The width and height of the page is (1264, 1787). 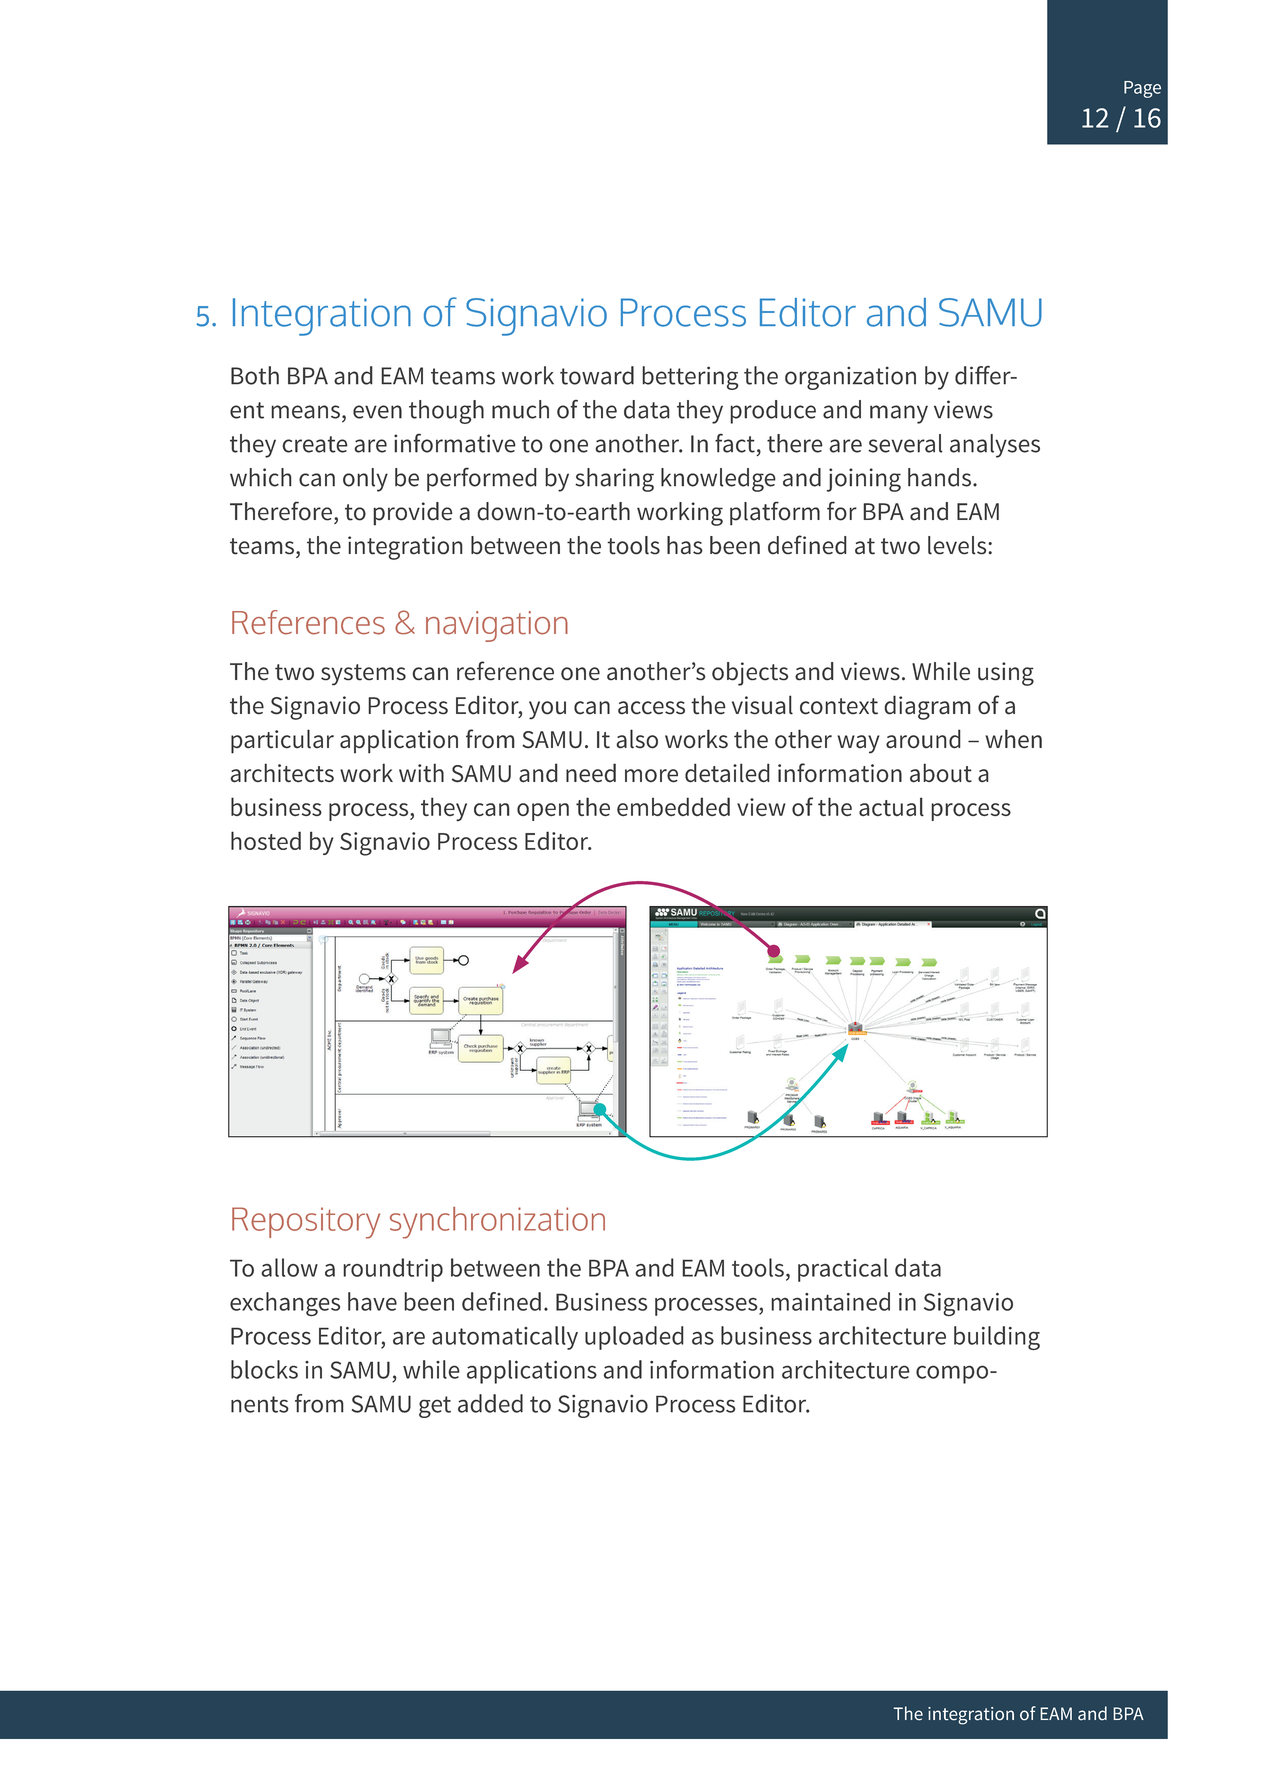 What do you see at coordinates (673, 806) in the page?
I see `embedded` at bounding box center [673, 806].
